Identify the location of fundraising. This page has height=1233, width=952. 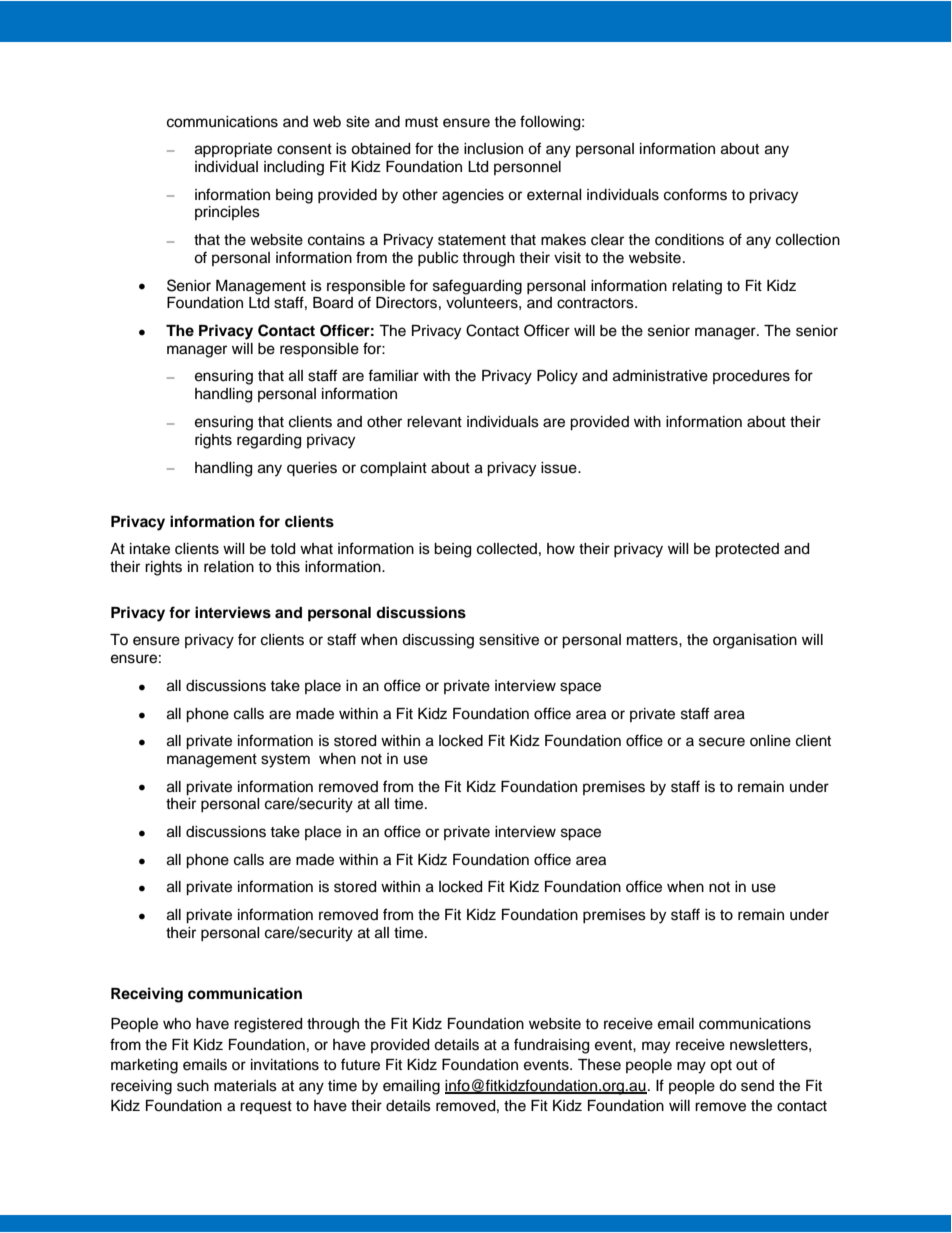
(551, 1046).
